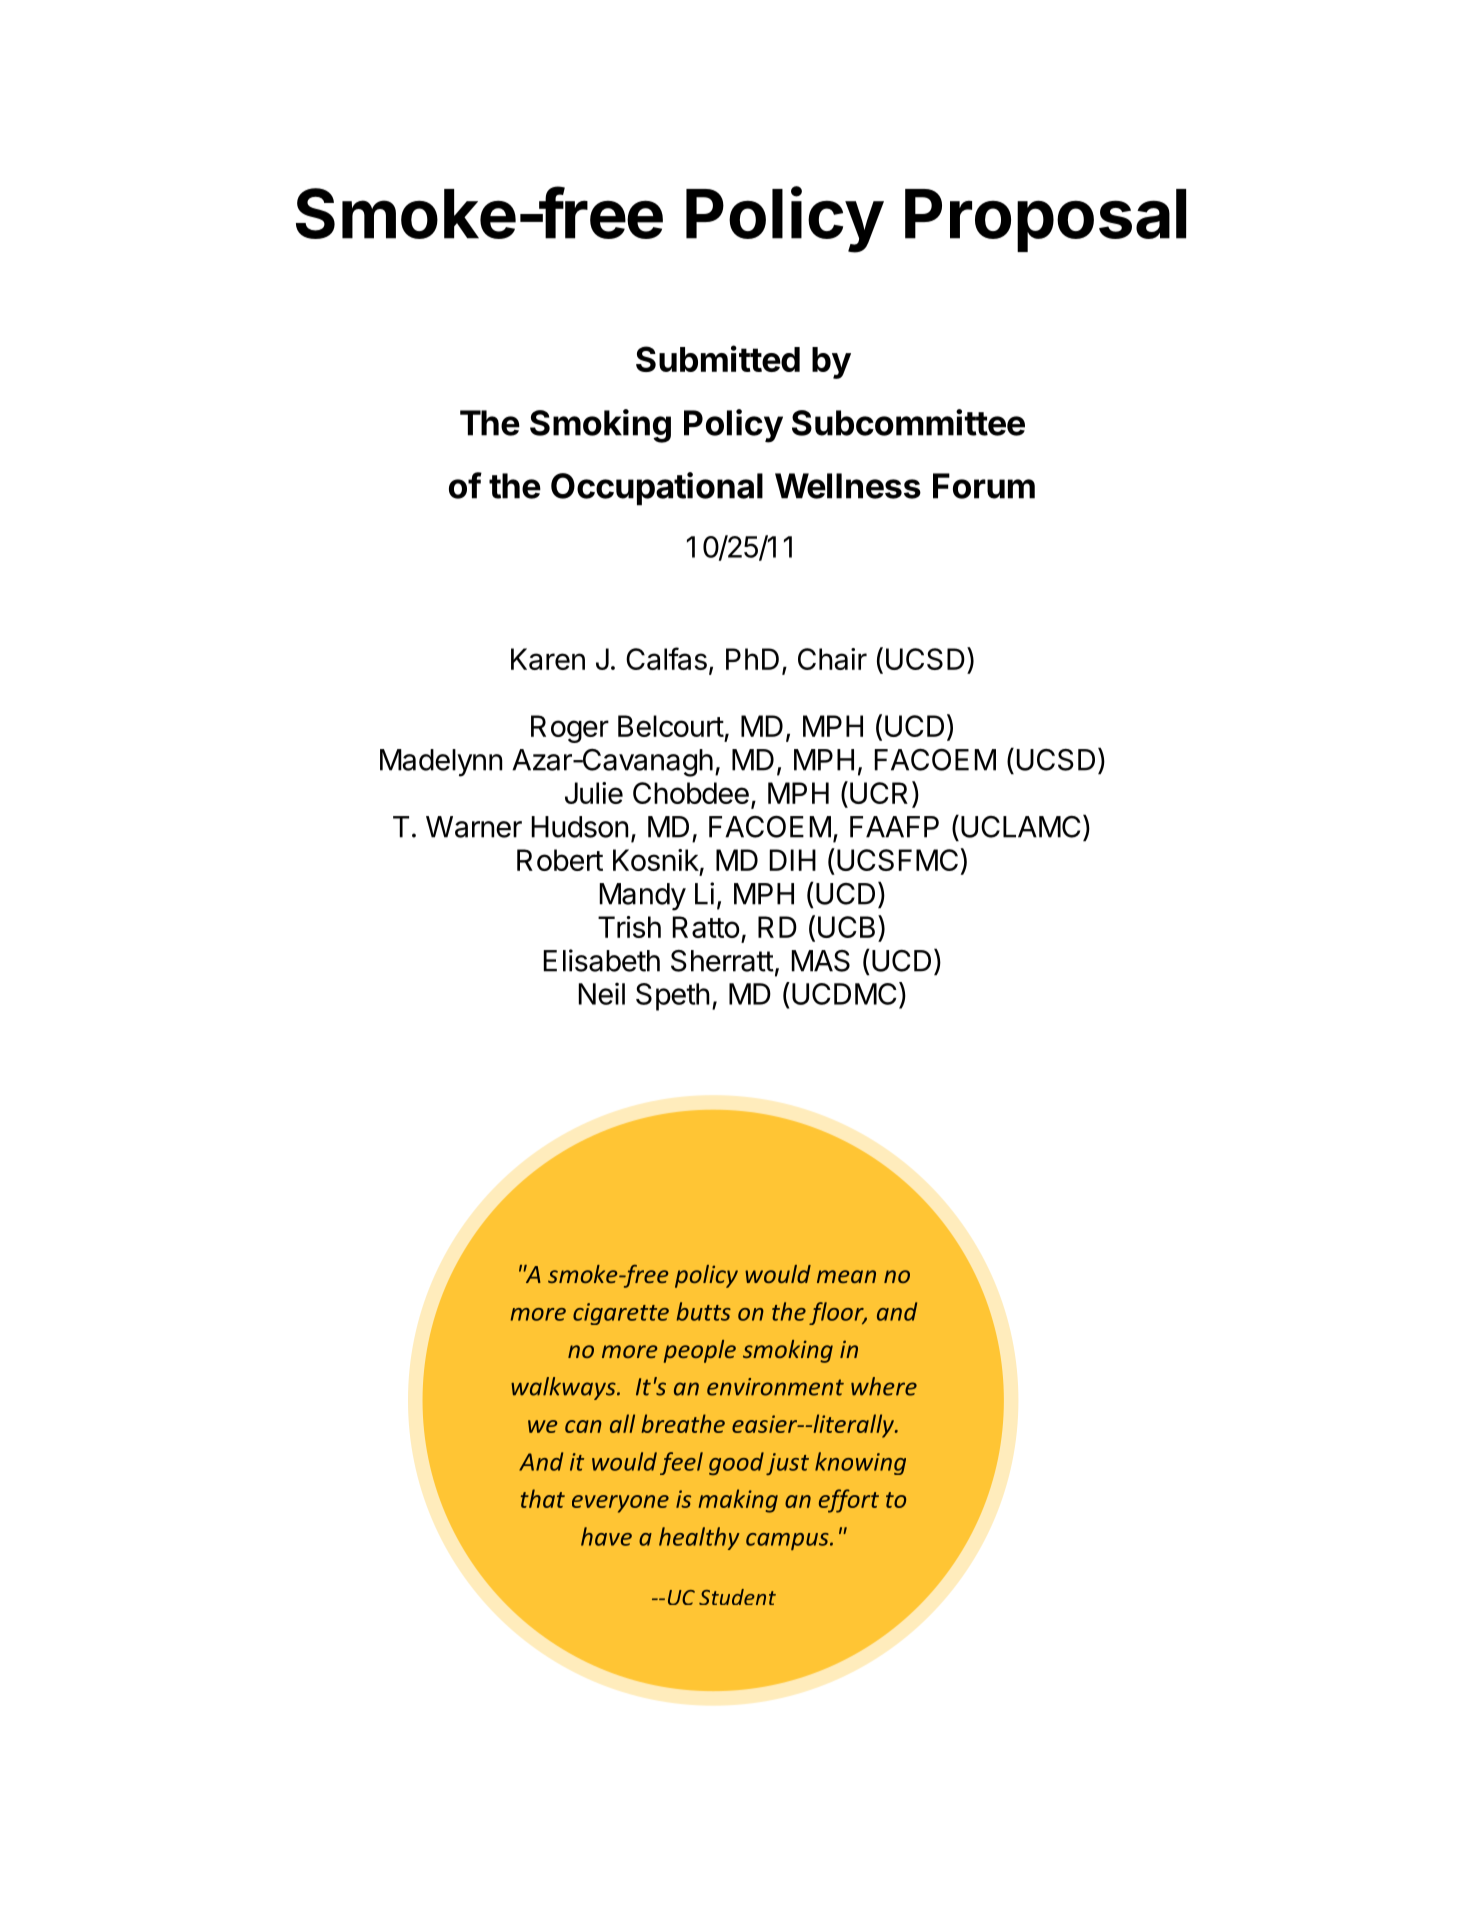 This screenshot has height=1921, width=1484. I want to click on campus, so click(788, 1541).
